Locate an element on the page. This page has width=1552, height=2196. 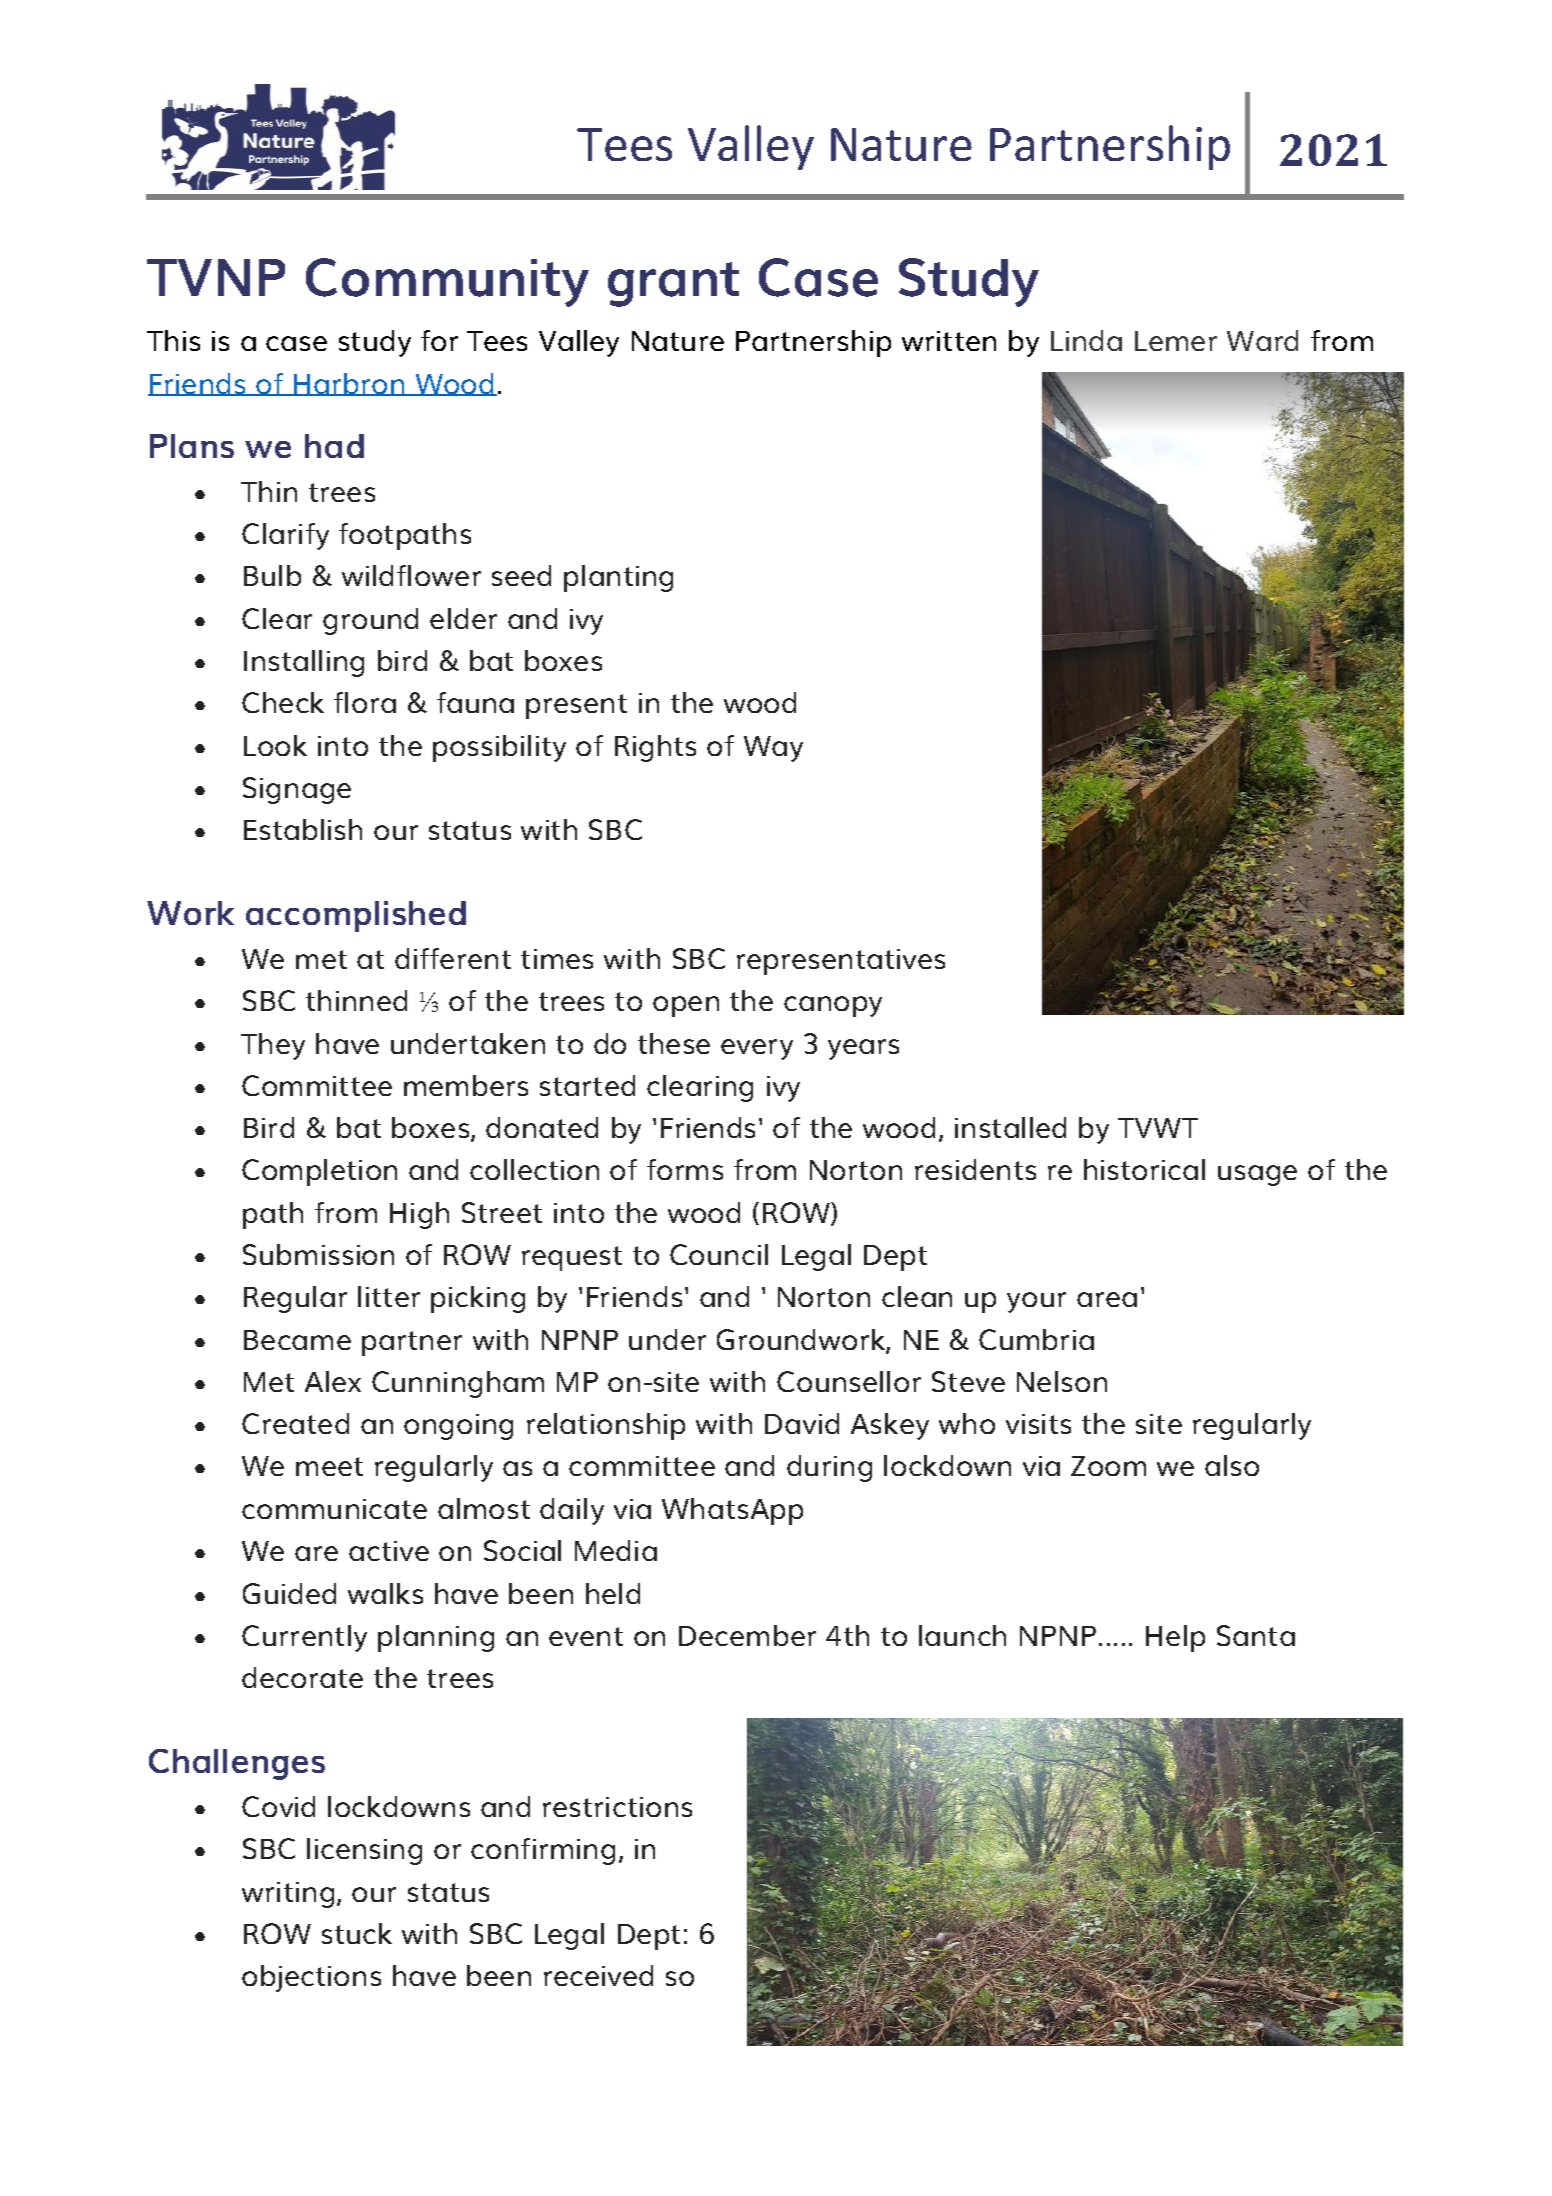
writing is located at coordinates (288, 1895).
